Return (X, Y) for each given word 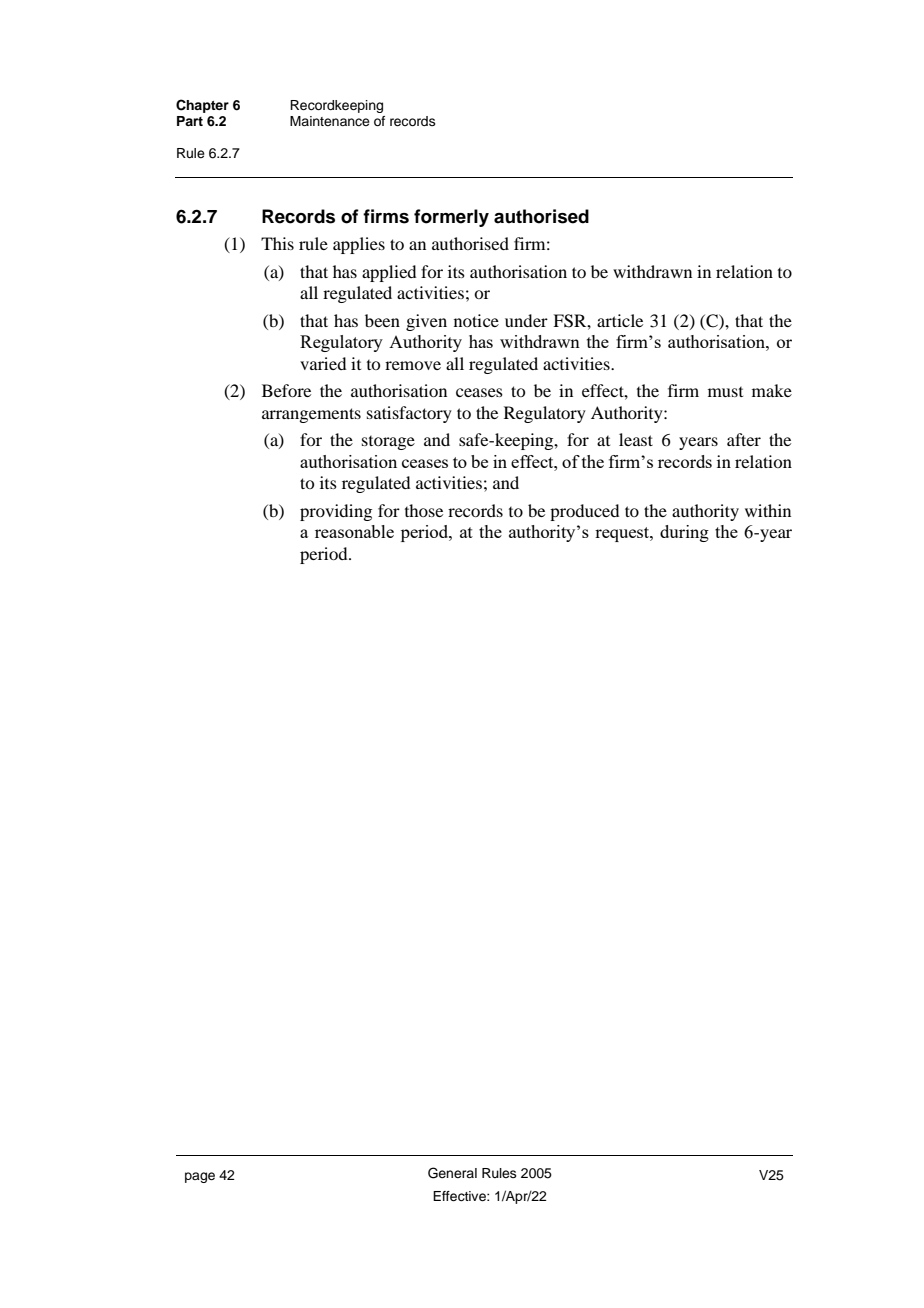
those (424, 510)
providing (336, 512)
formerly (451, 218)
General (452, 1173)
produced (584, 512)
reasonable (354, 531)
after (744, 439)
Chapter (202, 106)
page (200, 1177)
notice (476, 320)
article (620, 320)
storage (388, 443)
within (768, 510)
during (684, 533)
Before (286, 390)
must (725, 392)
